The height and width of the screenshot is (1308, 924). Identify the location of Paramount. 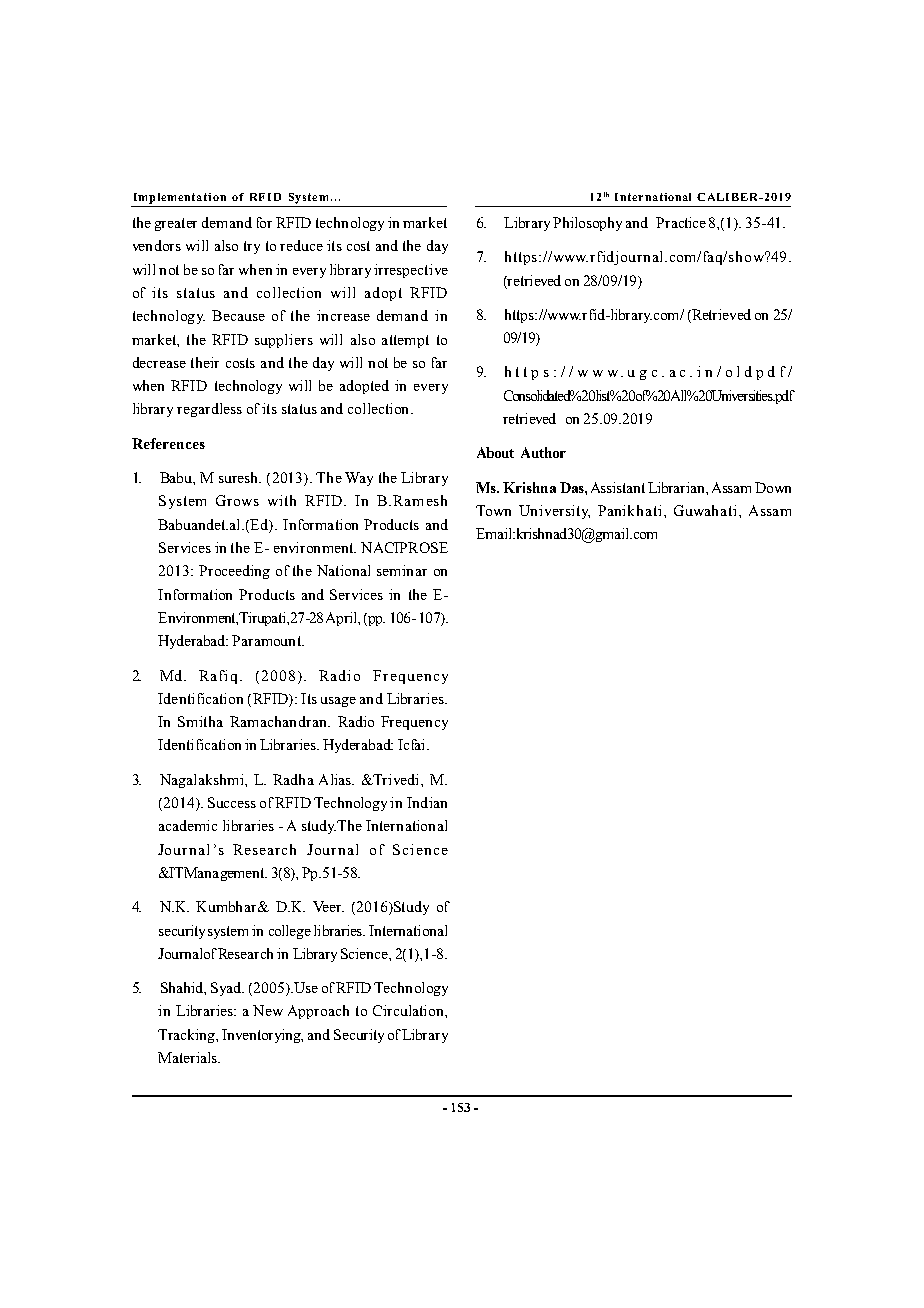
(267, 640).
